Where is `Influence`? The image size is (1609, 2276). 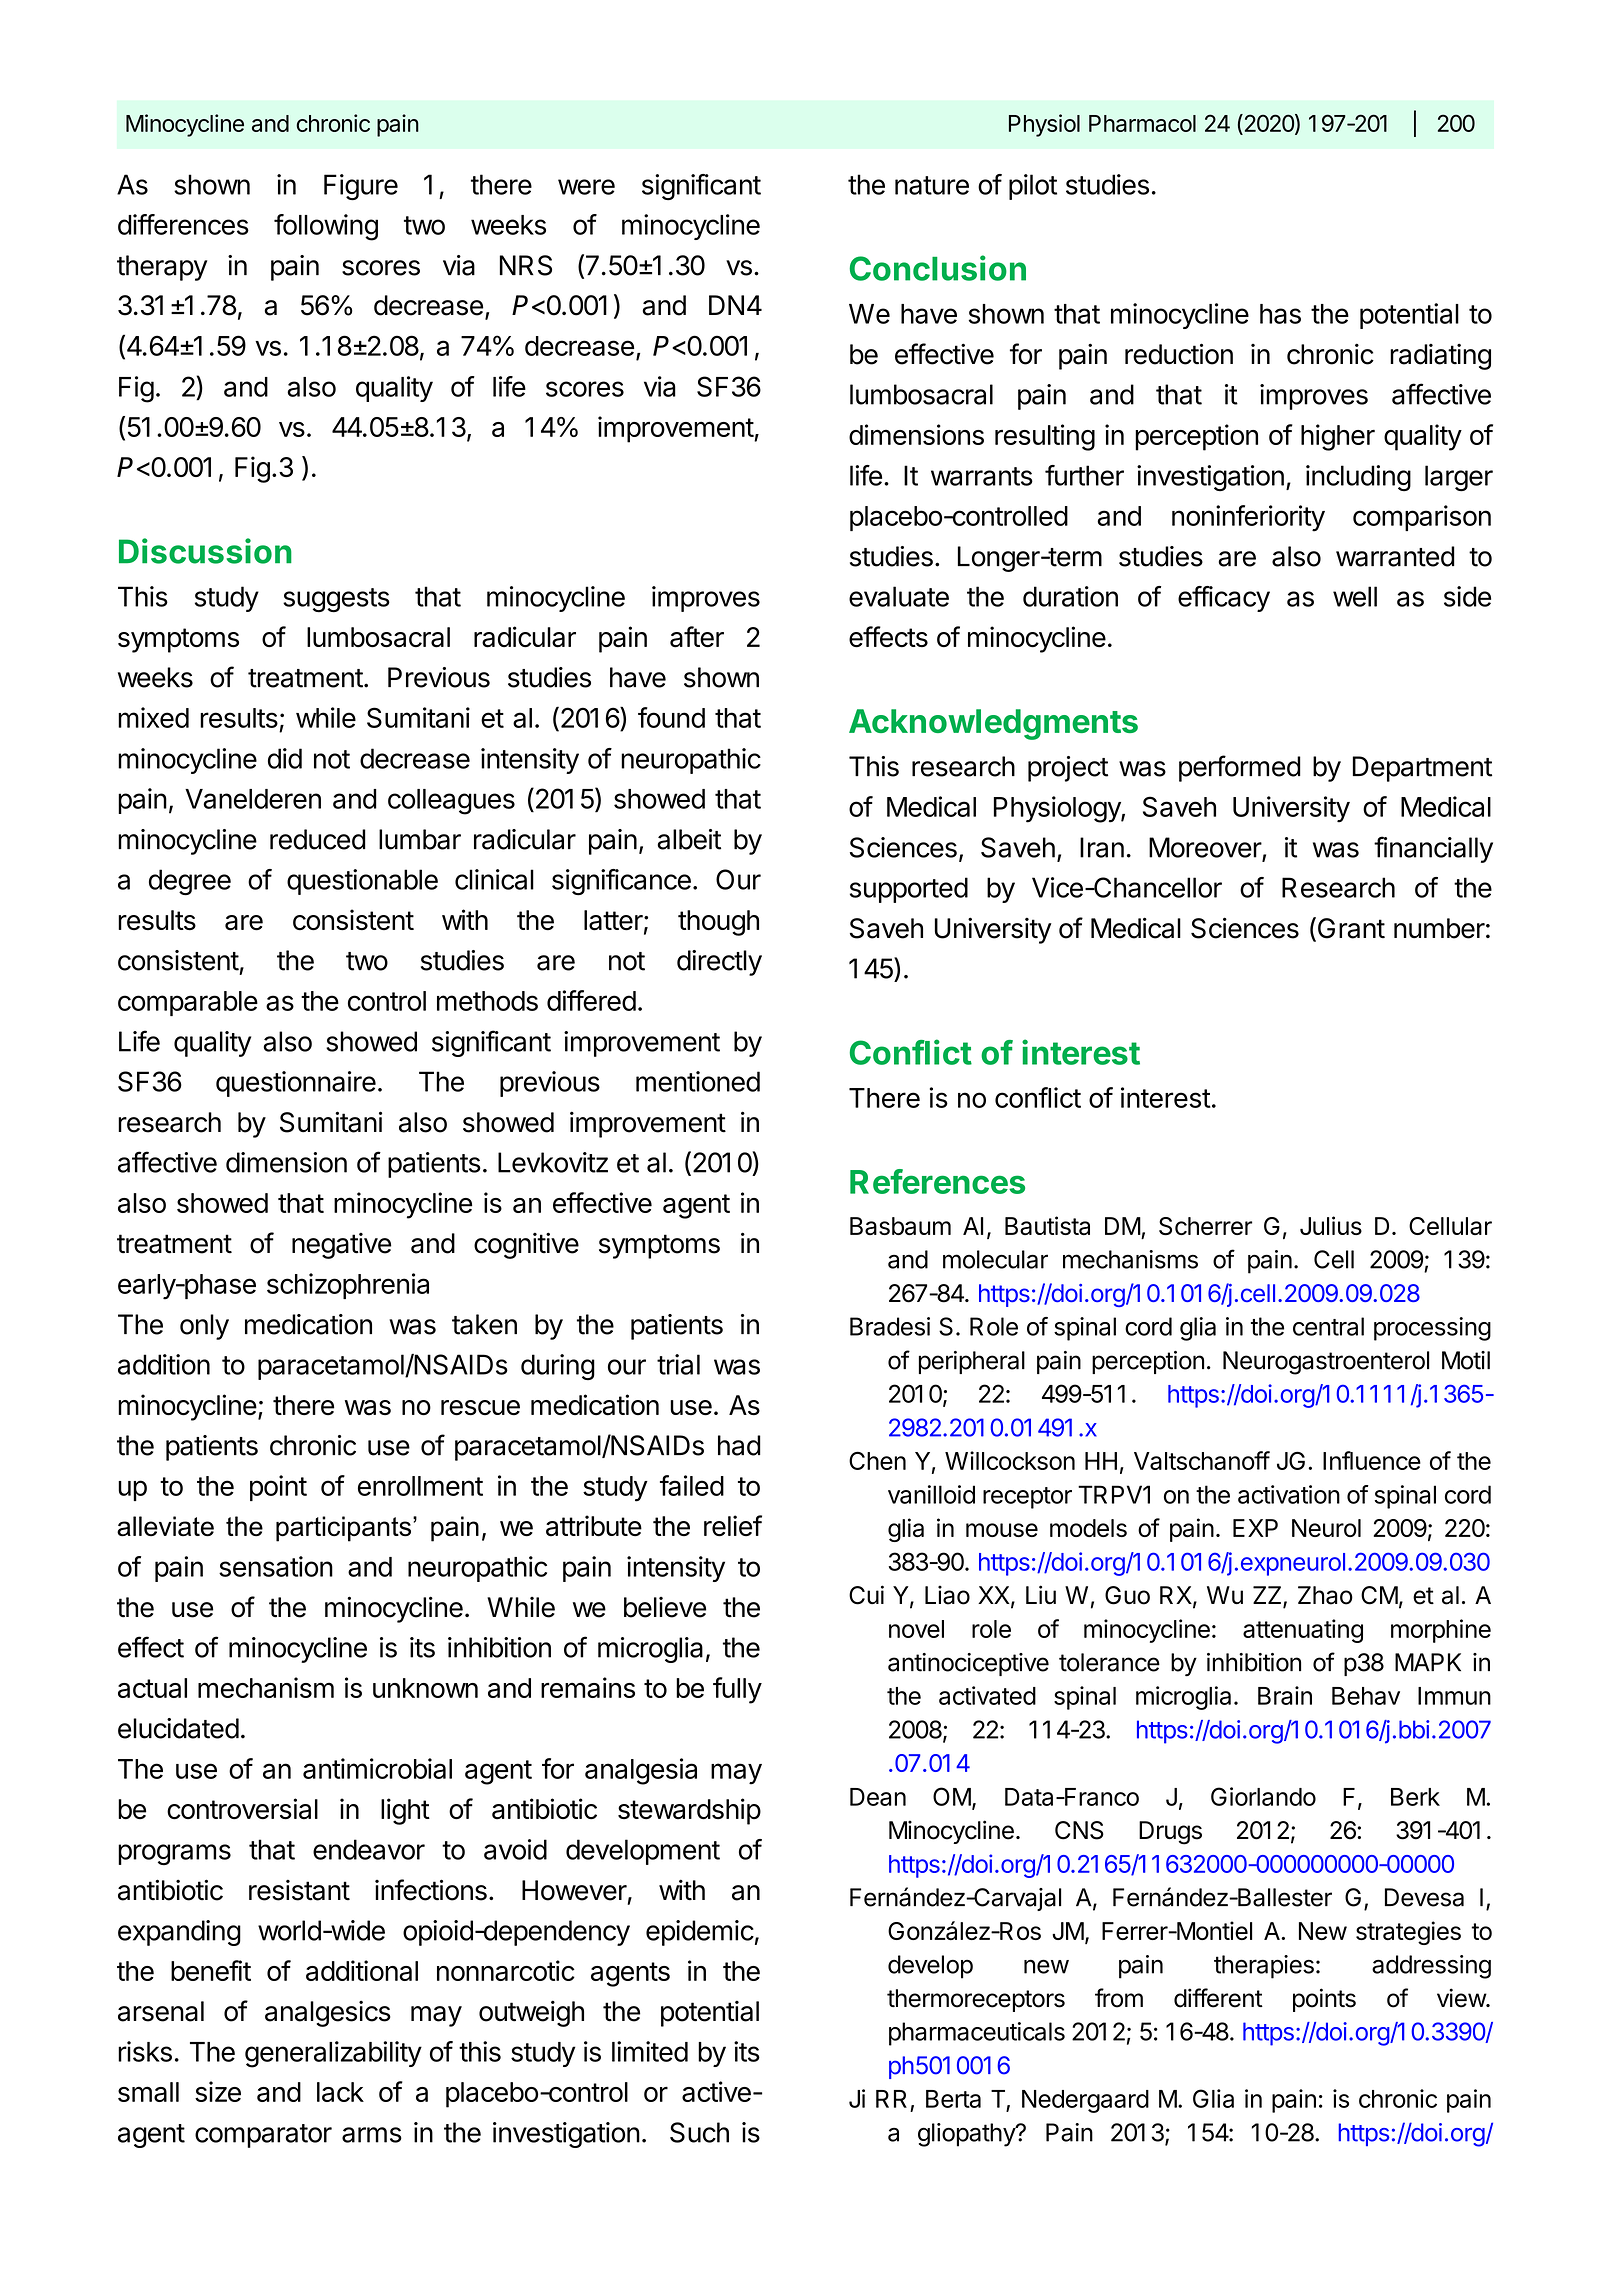 Influence is located at coordinates (1372, 1460).
